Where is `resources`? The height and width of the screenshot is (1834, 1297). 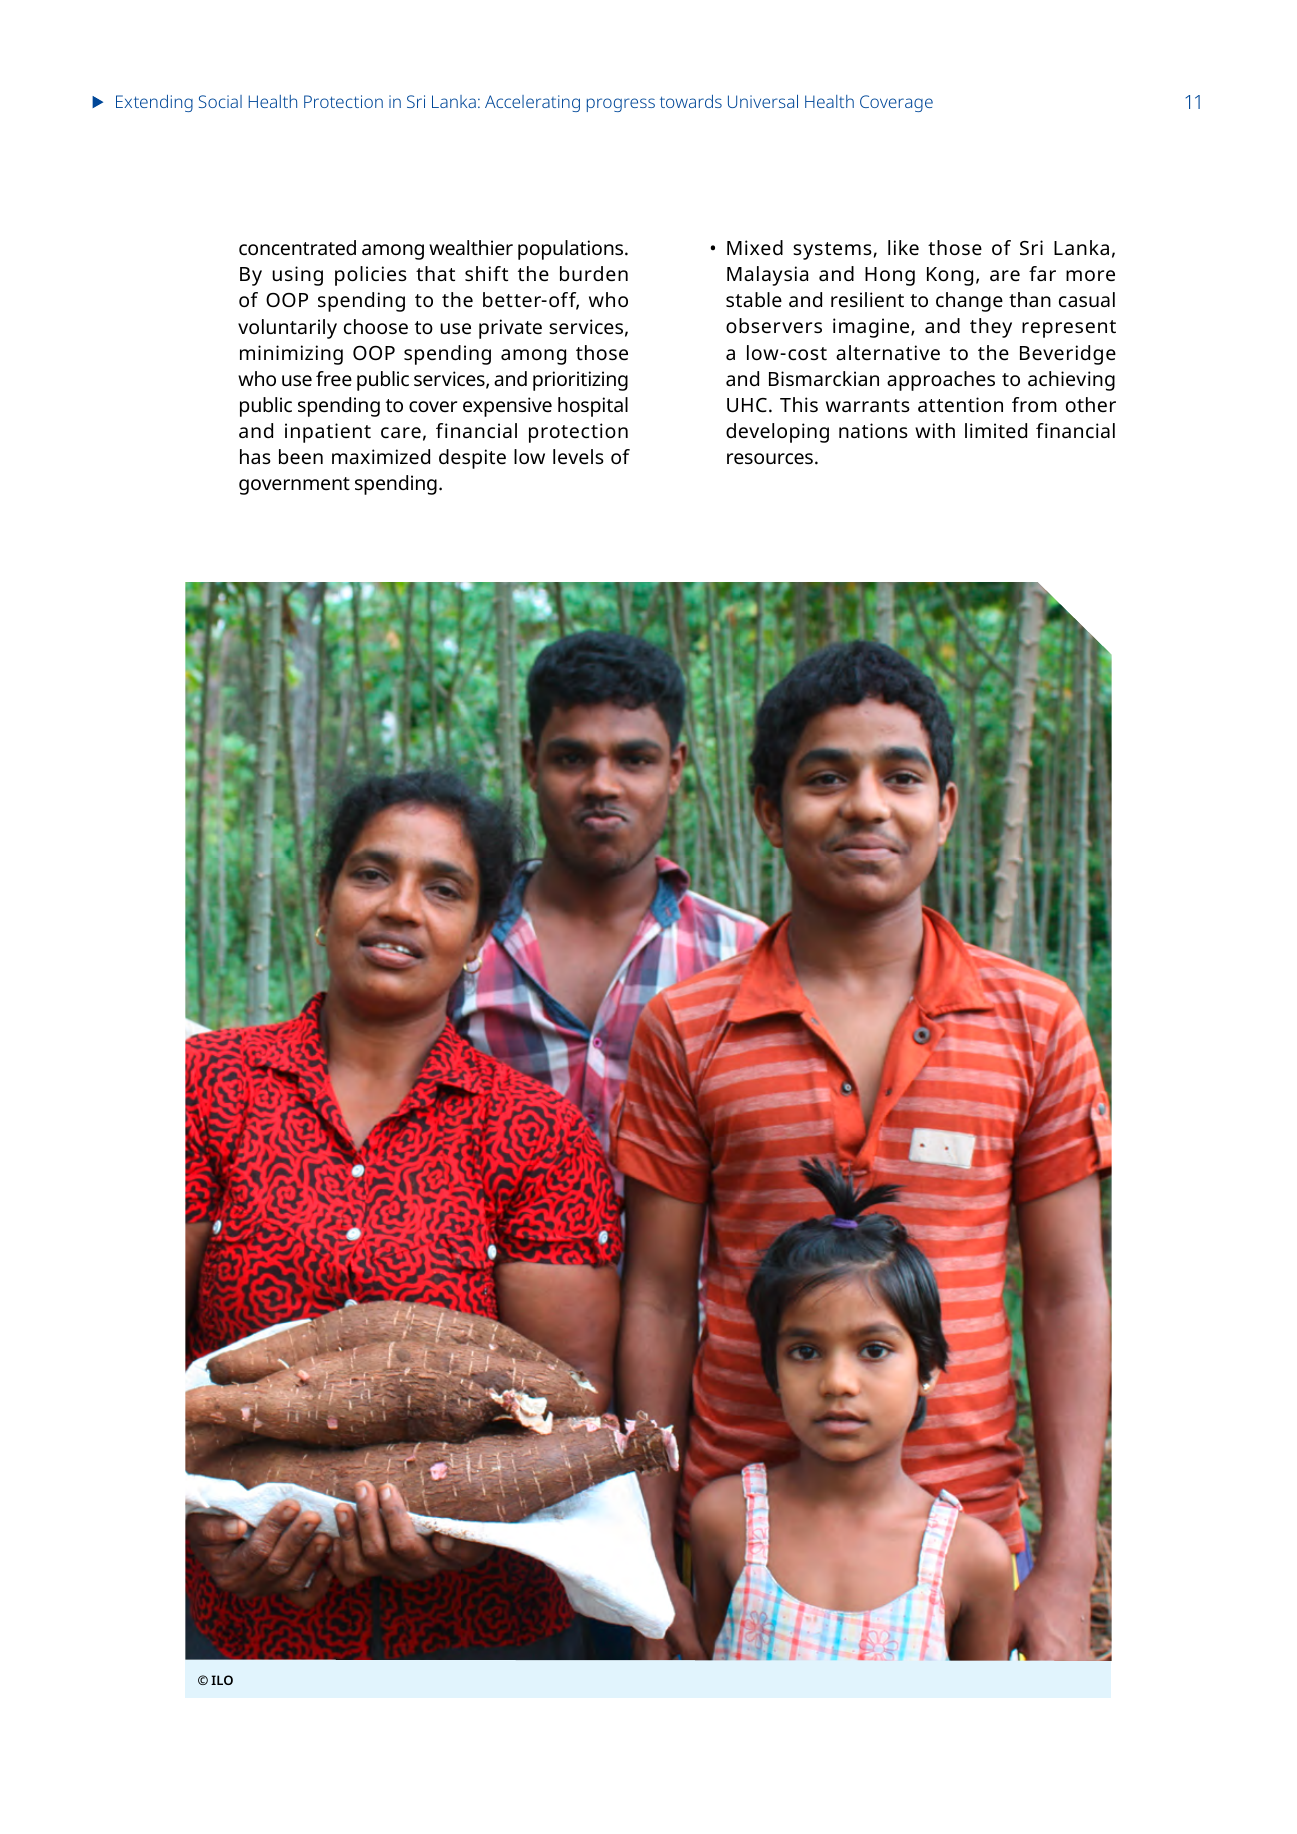
resources is located at coordinates (770, 458).
